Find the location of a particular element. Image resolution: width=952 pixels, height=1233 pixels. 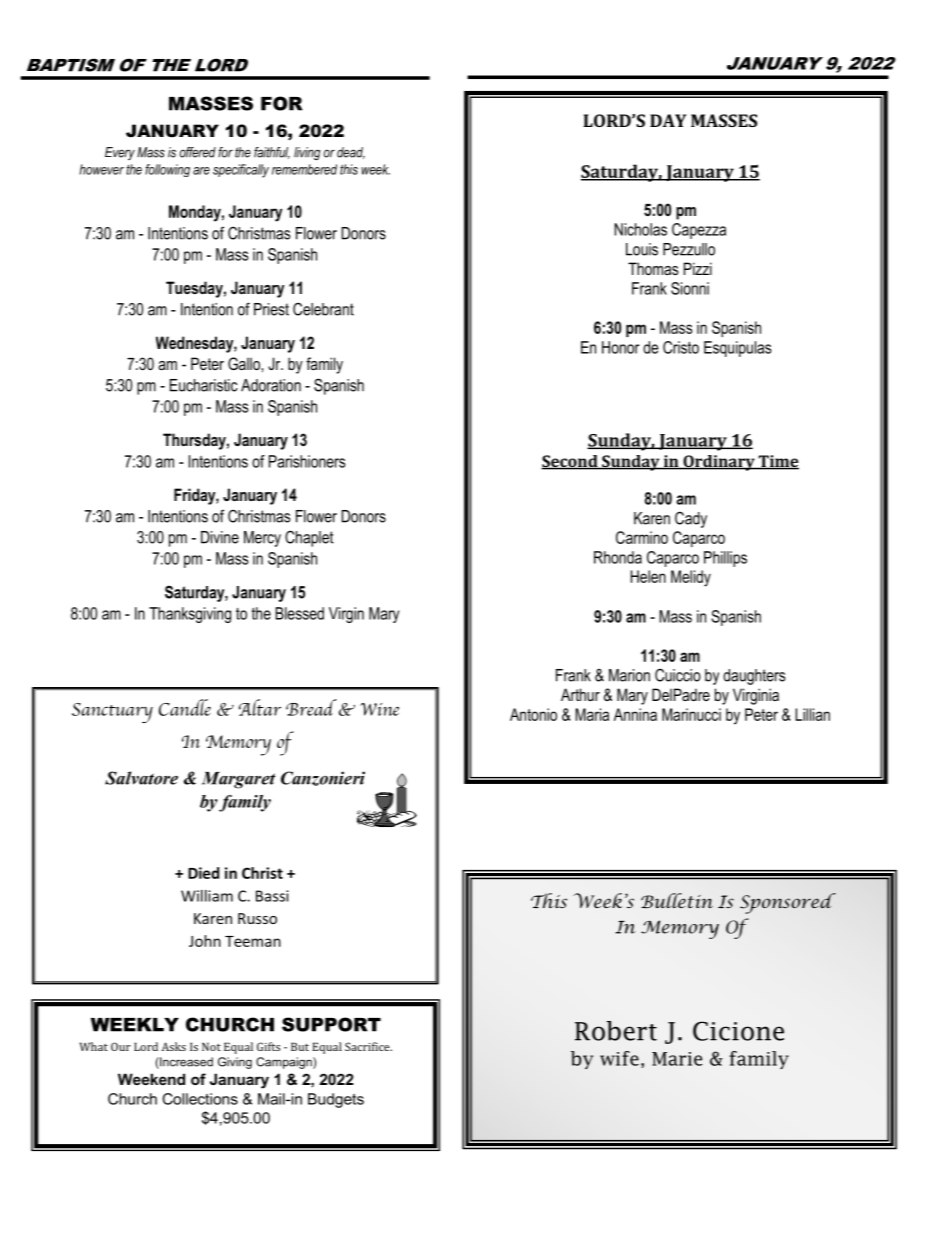

Blessed is located at coordinates (299, 613).
